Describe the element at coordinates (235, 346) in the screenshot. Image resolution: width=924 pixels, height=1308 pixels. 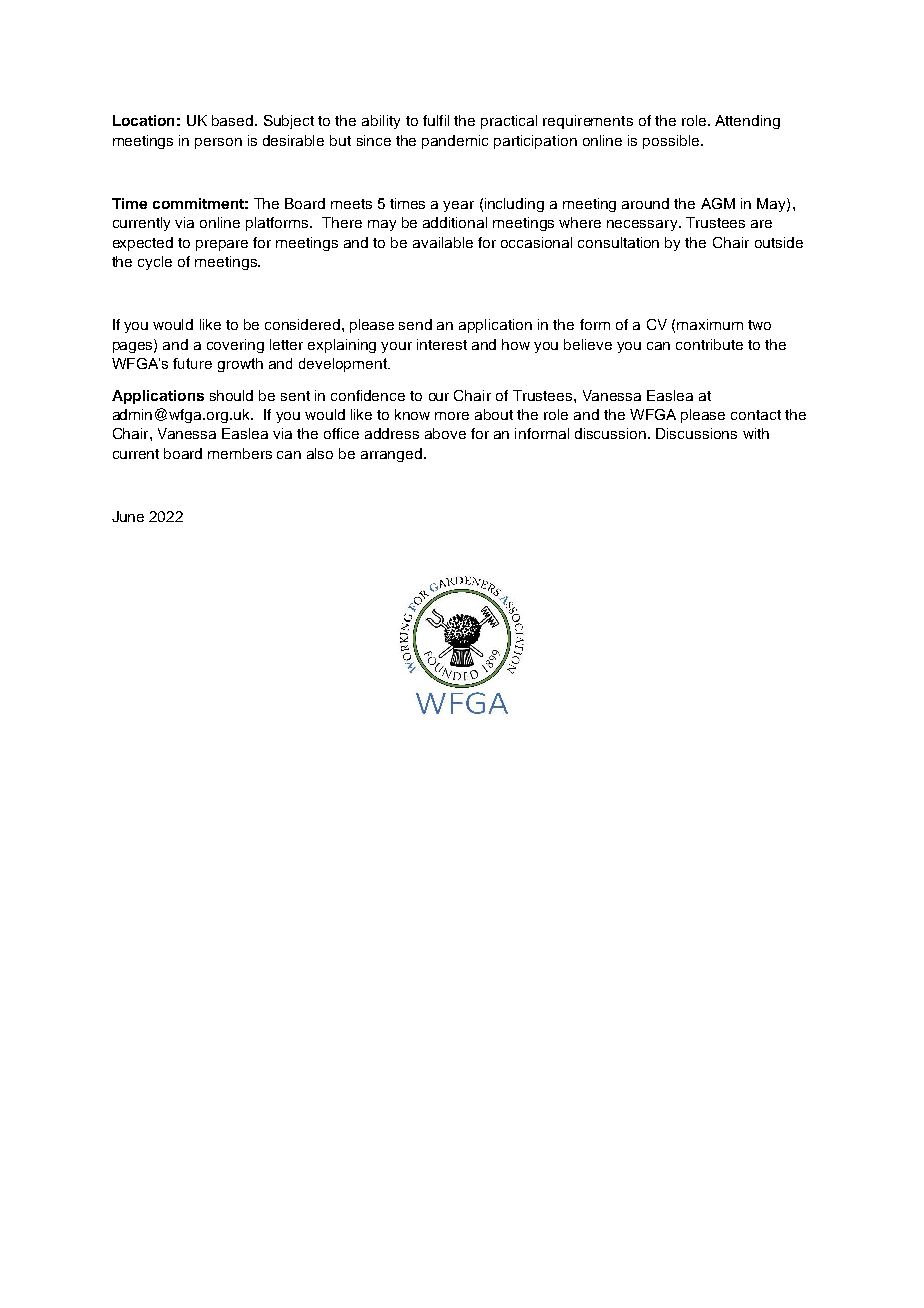
I see `covering` at that location.
